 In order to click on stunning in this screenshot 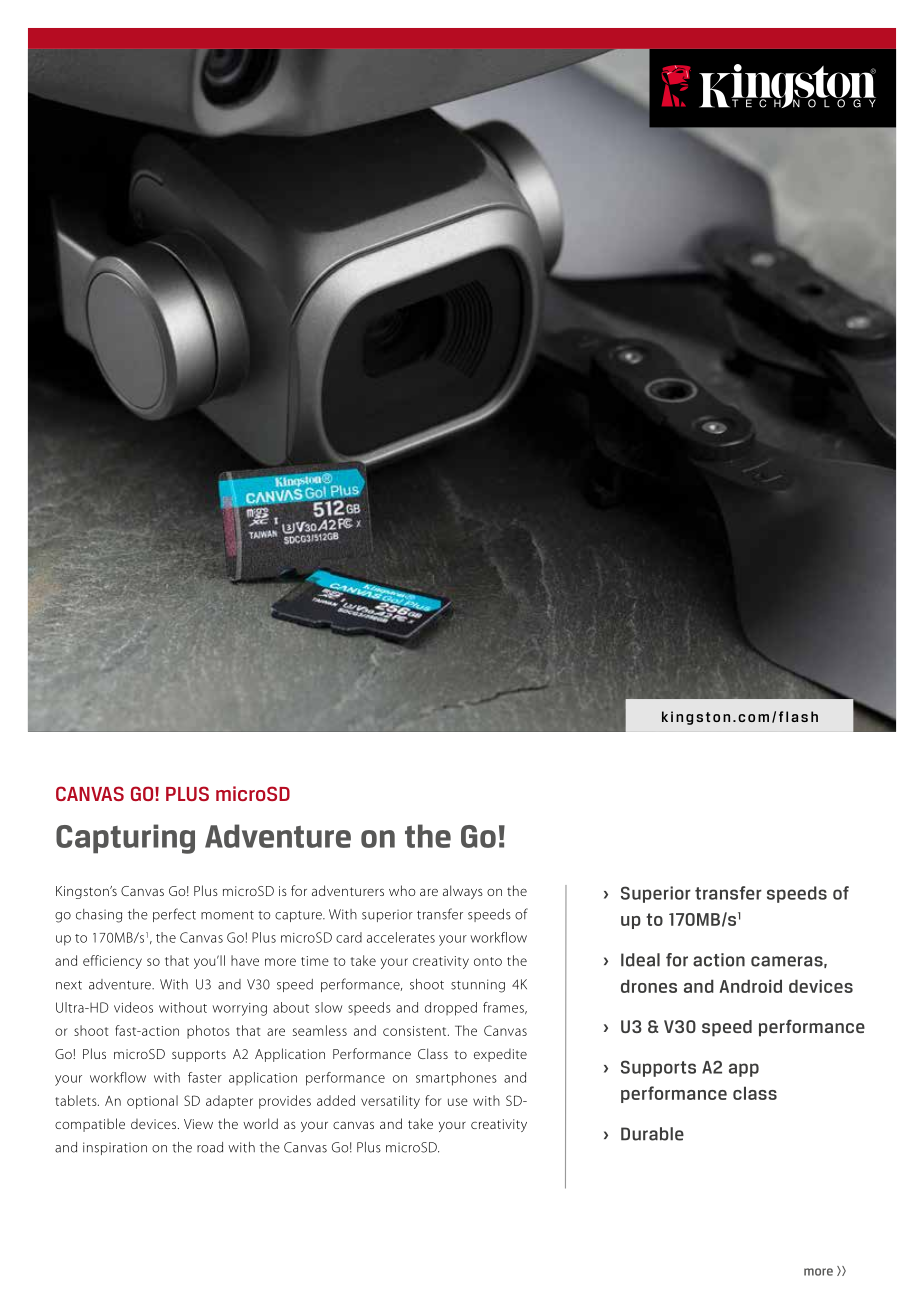, I will do `click(478, 986)`.
